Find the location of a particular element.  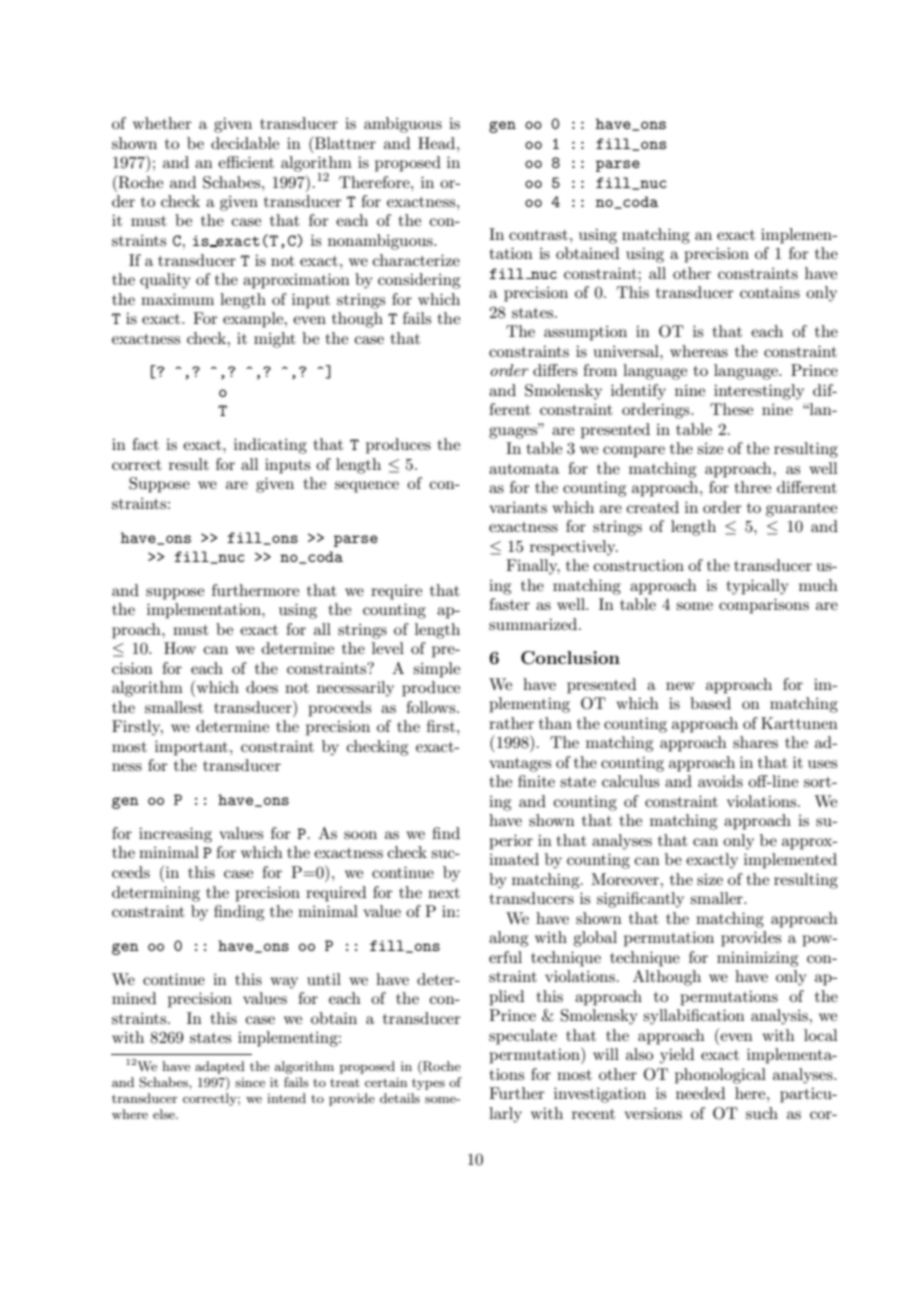

differs is located at coordinates (555, 370).
